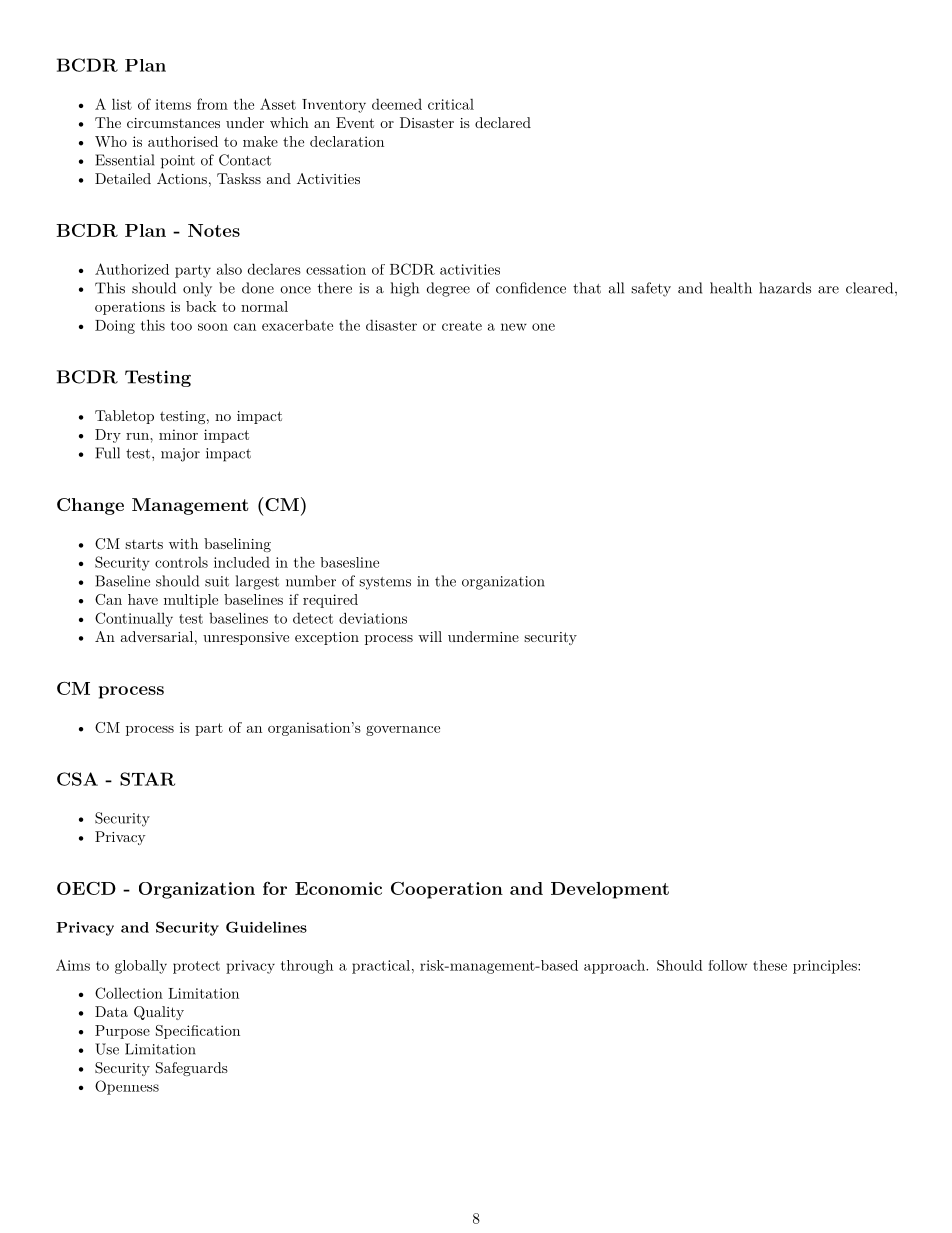  I want to click on declared, so click(503, 122).
